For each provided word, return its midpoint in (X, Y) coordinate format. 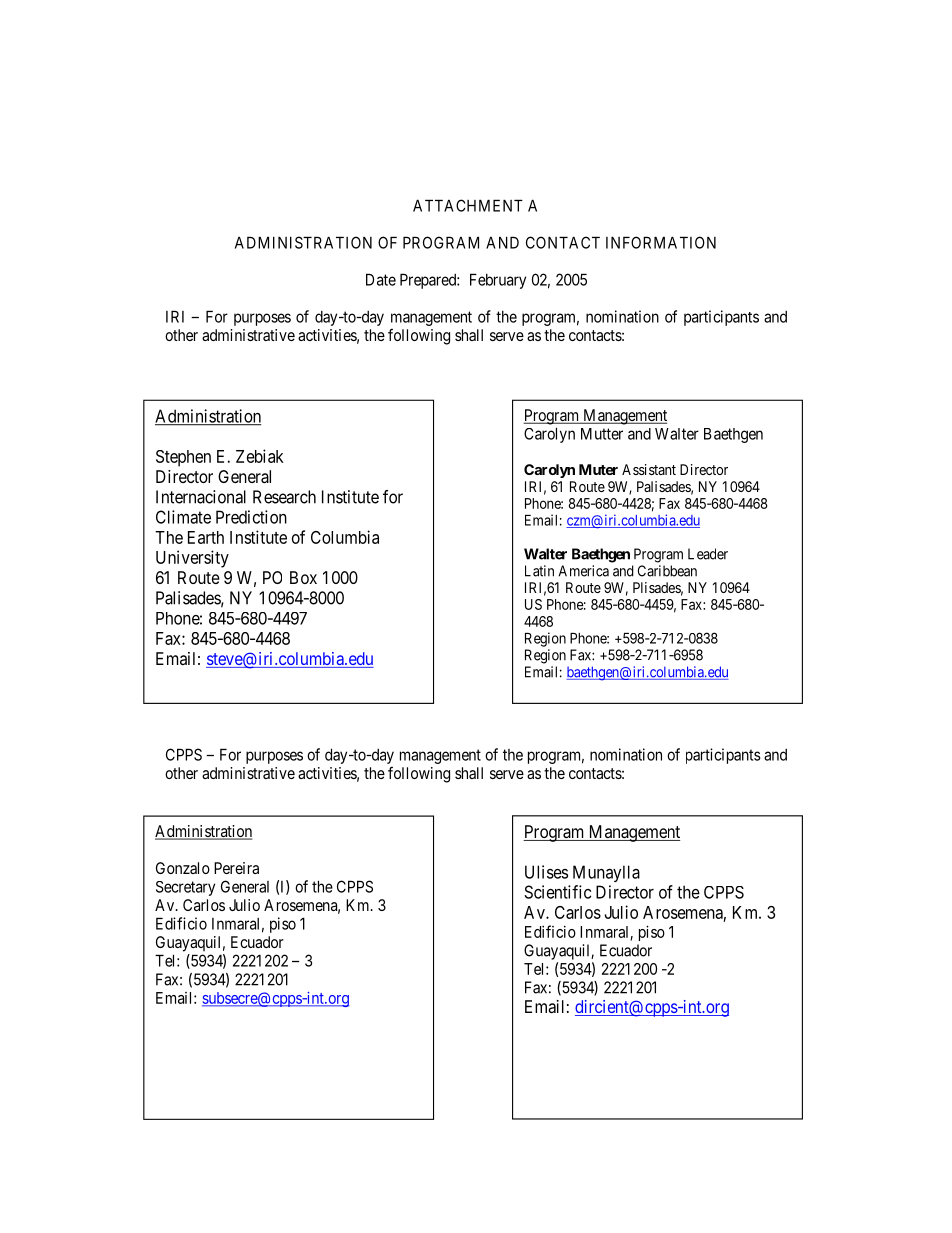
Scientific (557, 892)
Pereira (236, 868)
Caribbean (667, 571)
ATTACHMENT (468, 205)
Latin (539, 571)
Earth (206, 537)
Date (381, 279)
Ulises (546, 872)
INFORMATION (661, 242)
